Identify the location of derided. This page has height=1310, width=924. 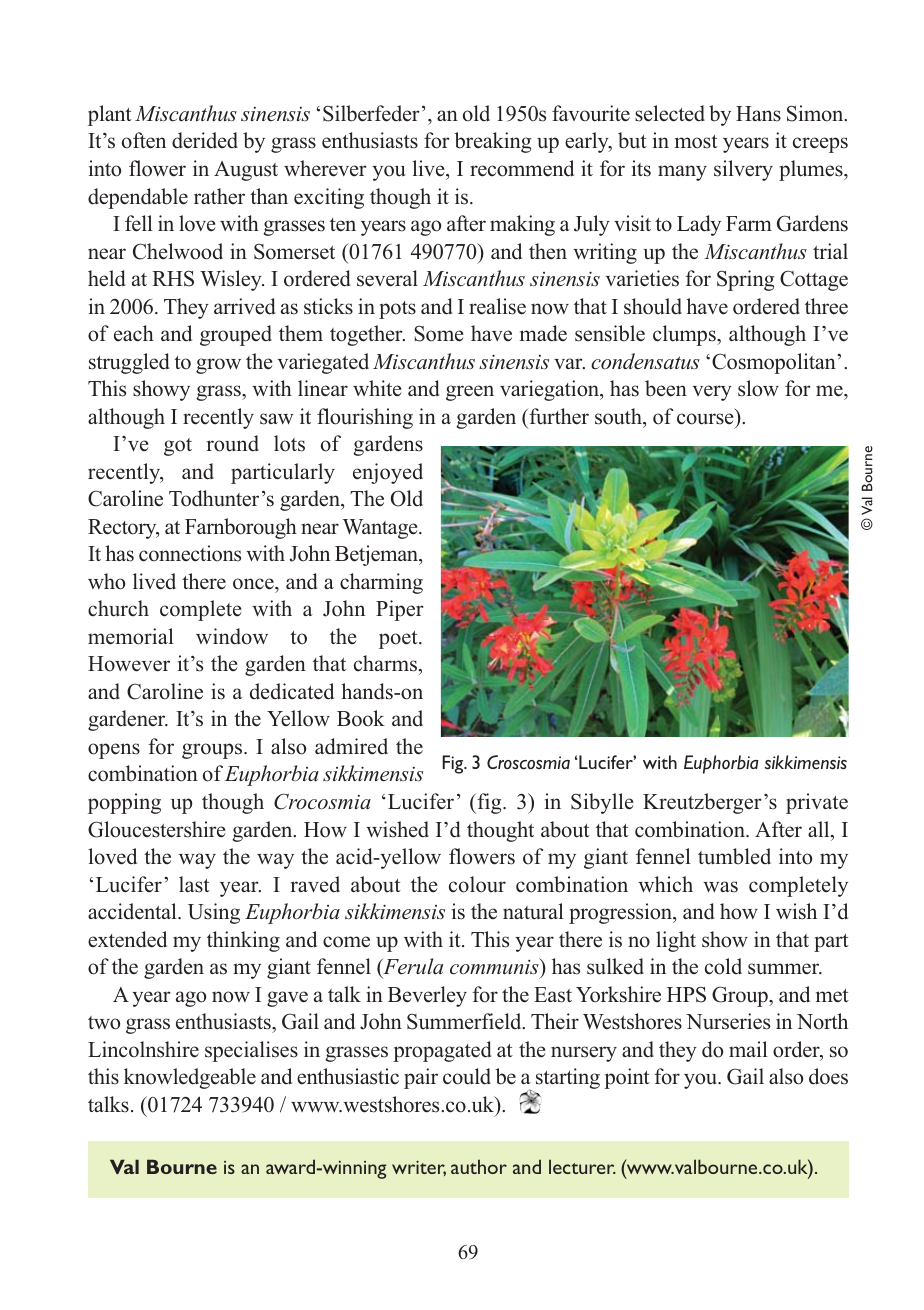
(205, 140).
